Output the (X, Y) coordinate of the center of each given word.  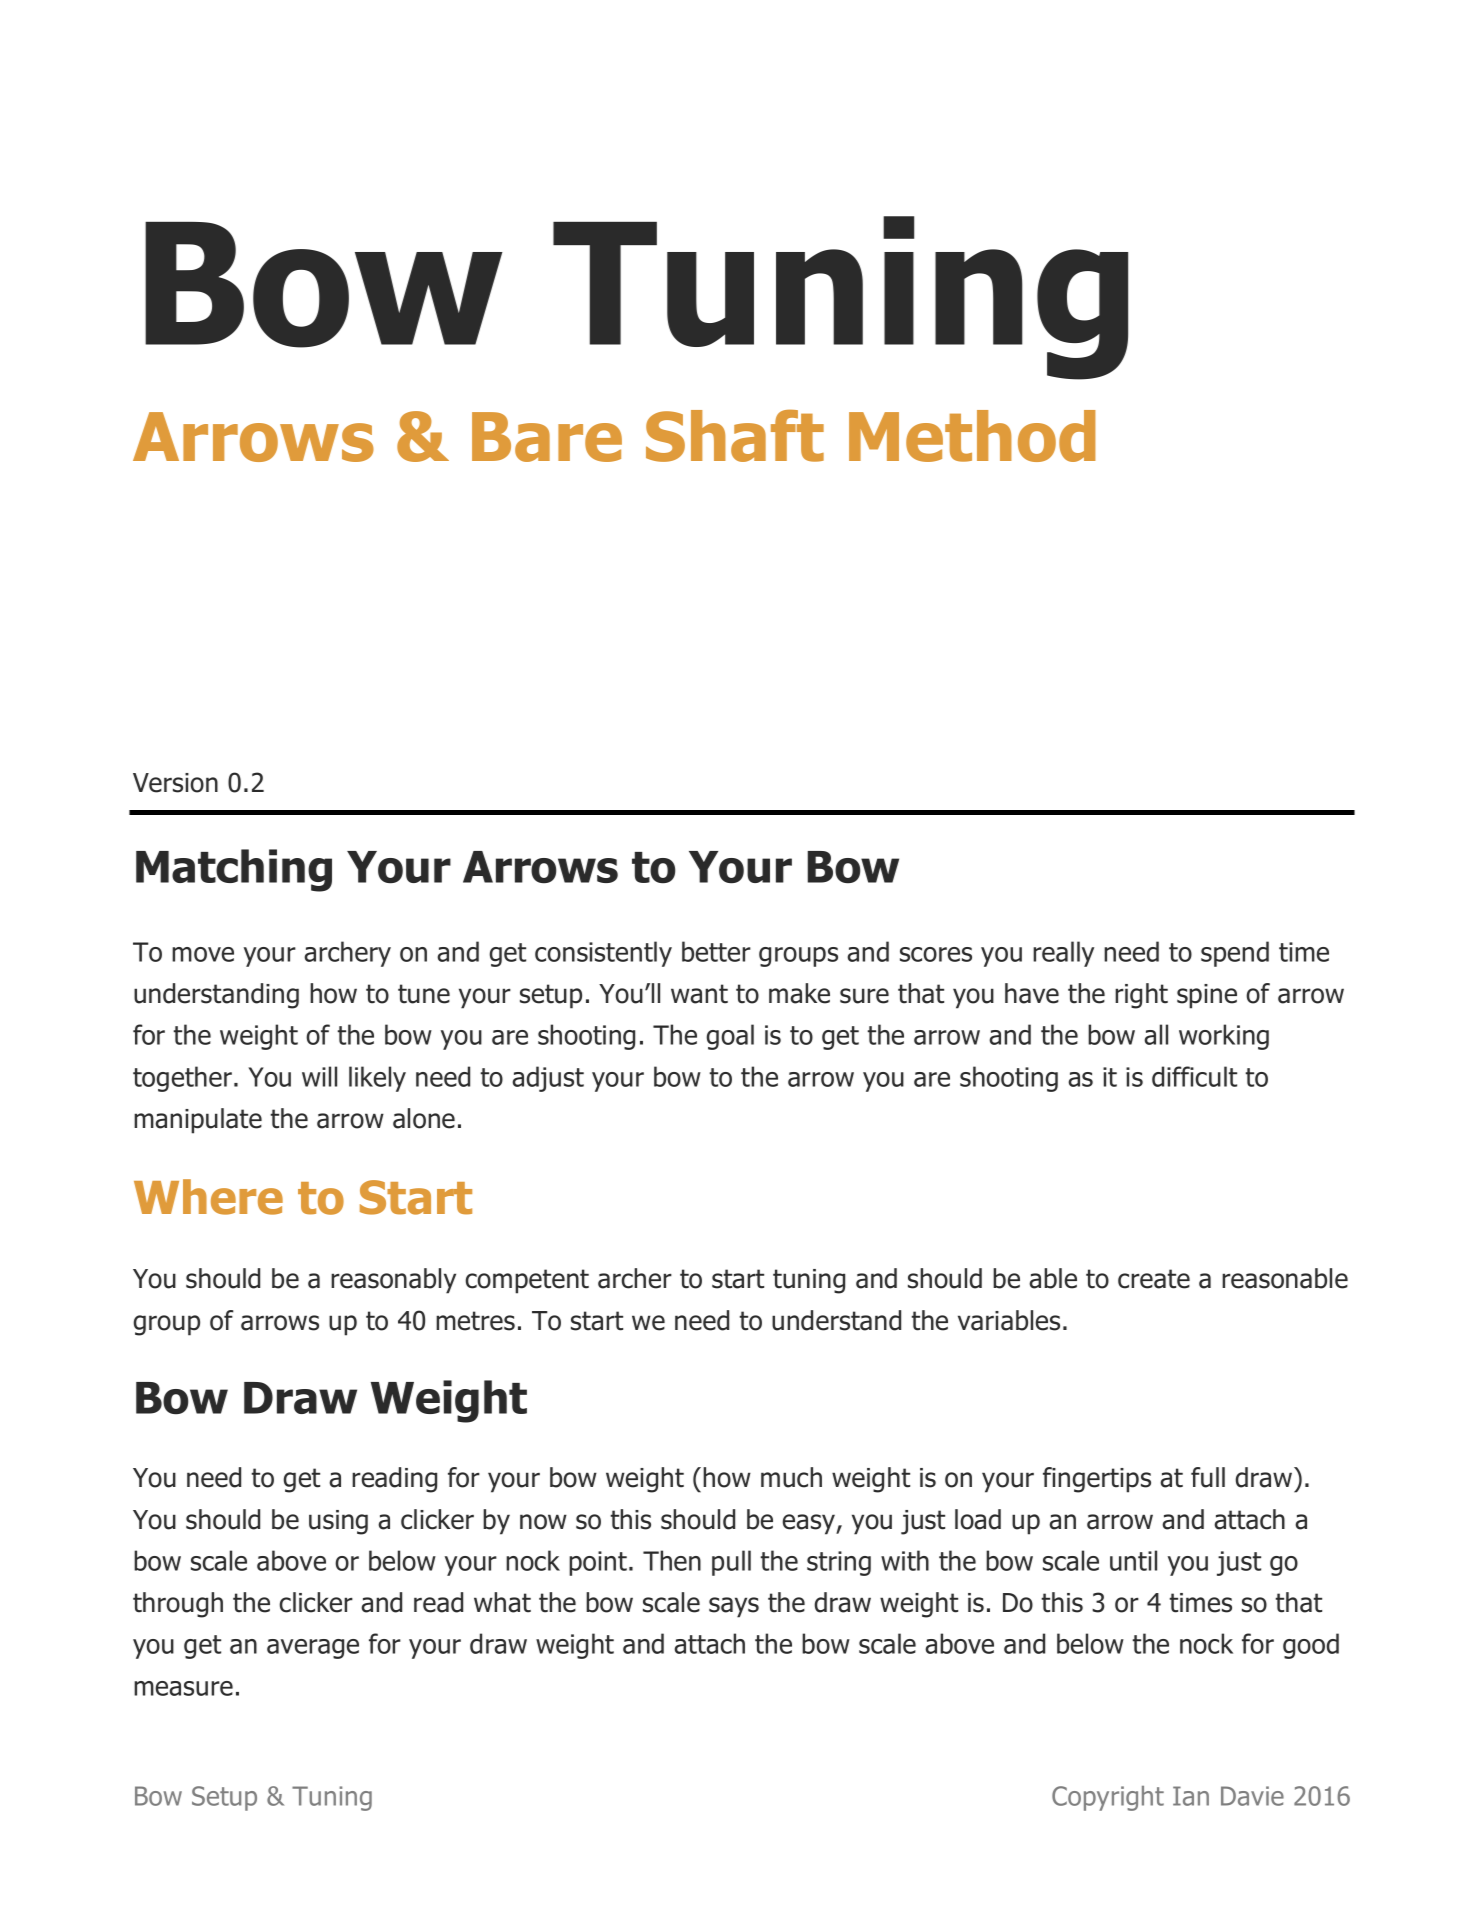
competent (527, 1281)
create (1154, 1279)
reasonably (393, 1281)
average (313, 1649)
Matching (234, 870)
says (734, 1607)
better (716, 951)
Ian (1191, 1796)
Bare (547, 437)
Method (972, 436)
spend (1235, 954)
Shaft (735, 436)
